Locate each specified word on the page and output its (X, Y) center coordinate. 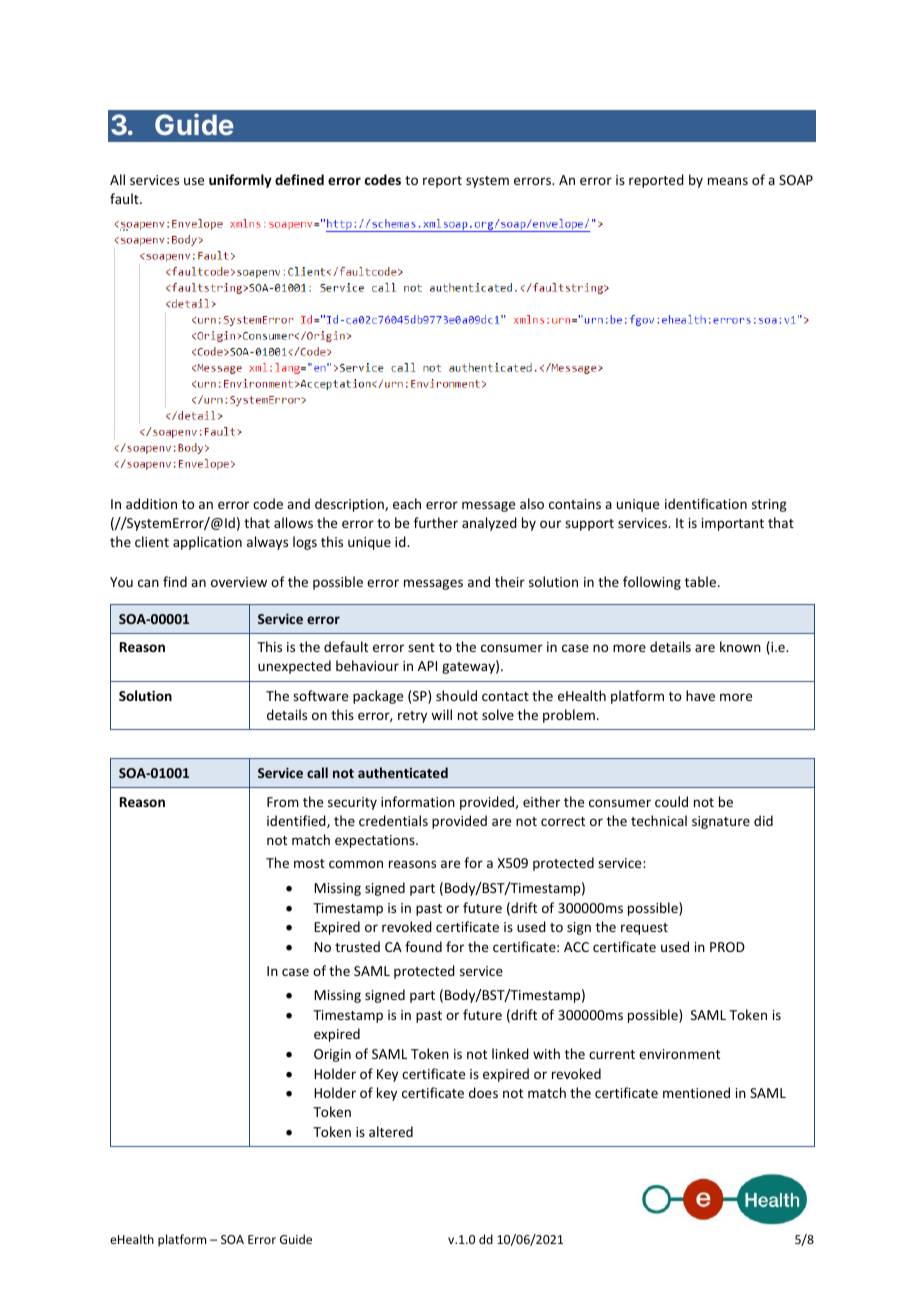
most (309, 863)
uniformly (240, 181)
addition (151, 503)
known (740, 646)
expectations (376, 841)
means (728, 181)
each (407, 503)
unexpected (294, 667)
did (763, 820)
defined (299, 179)
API (427, 666)
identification (706, 503)
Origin (332, 1055)
